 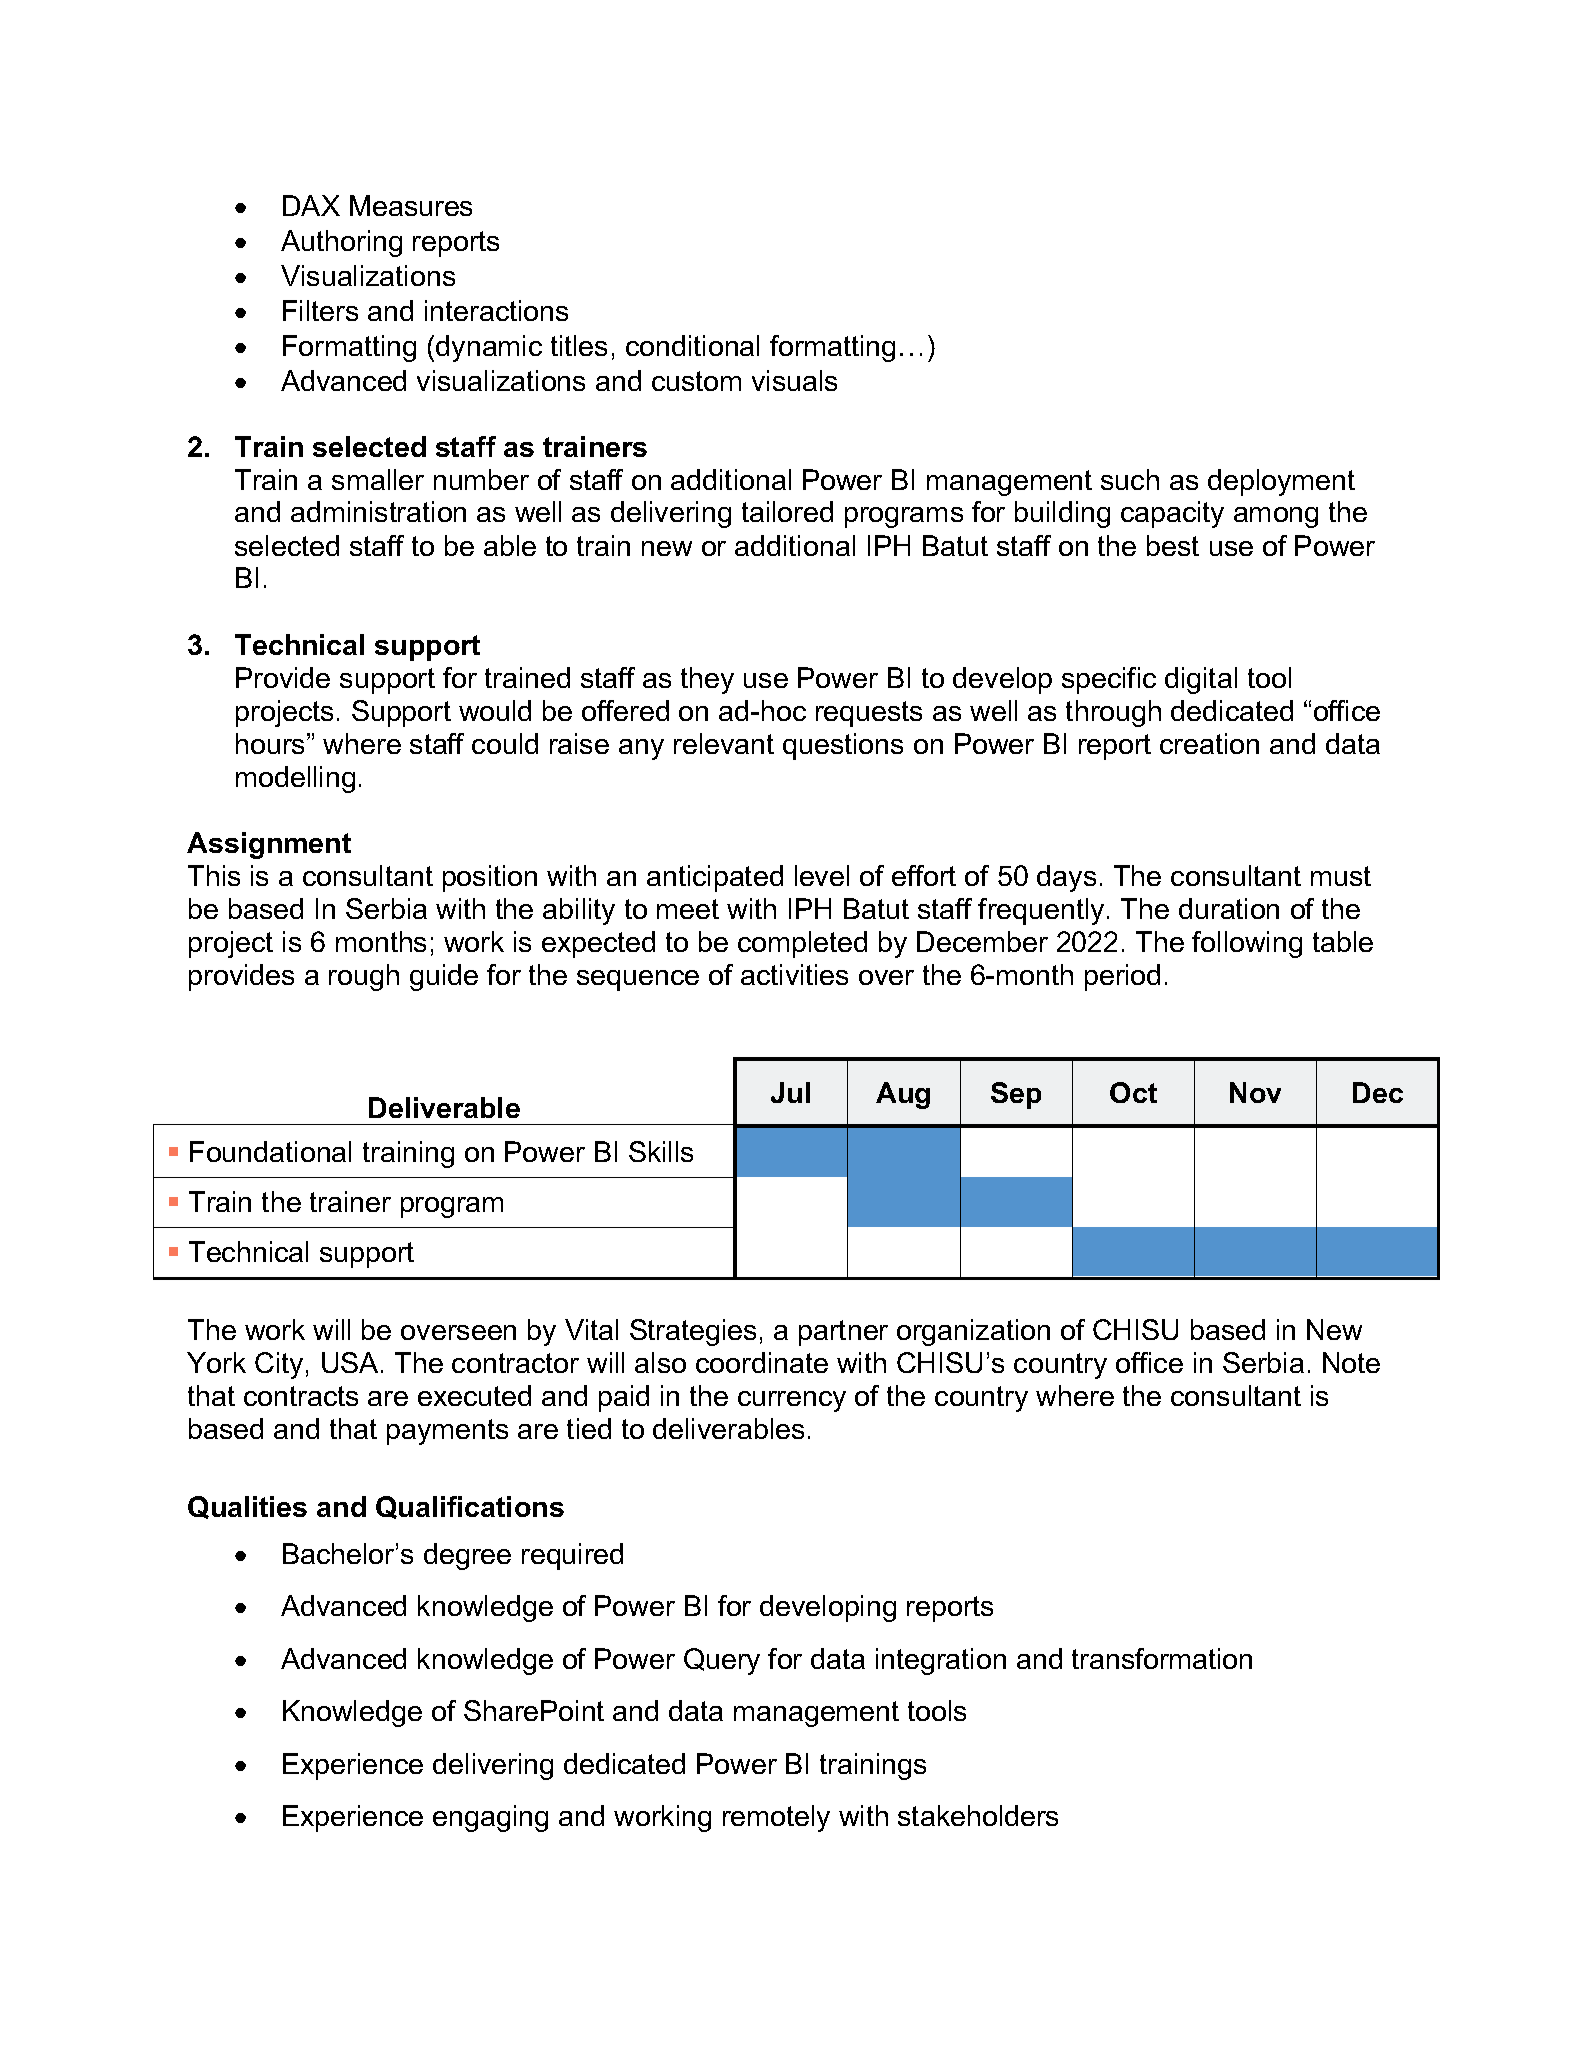 I want to click on activities, so click(x=794, y=974).
